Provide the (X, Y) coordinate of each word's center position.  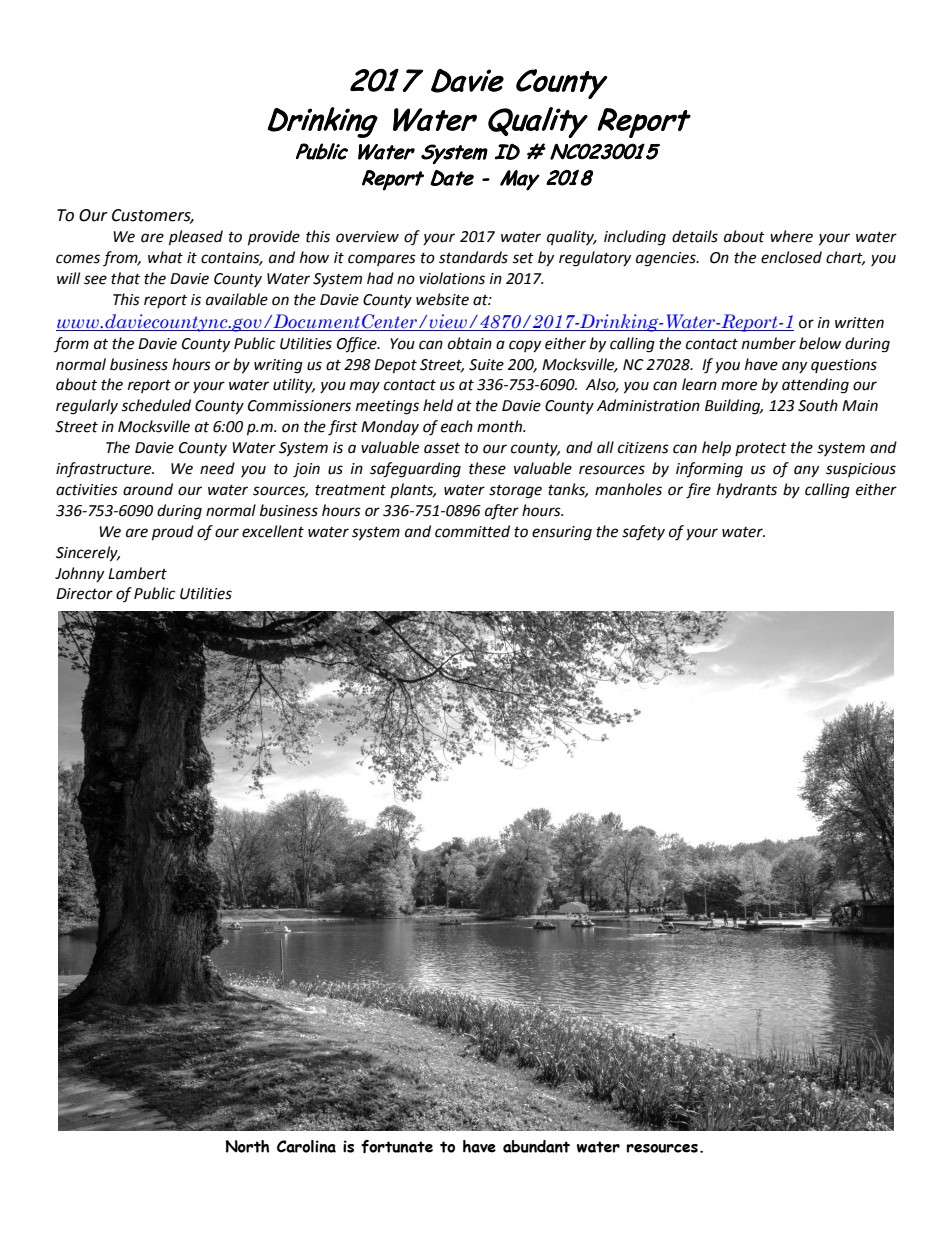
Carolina (306, 1146)
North (248, 1146)
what (165, 257)
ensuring (562, 533)
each (457, 426)
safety (643, 533)
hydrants (747, 490)
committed (472, 531)
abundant (536, 1146)
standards (473, 257)
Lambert (137, 573)
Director (84, 594)
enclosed (791, 257)
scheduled (156, 405)
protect (761, 449)
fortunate (397, 1146)
